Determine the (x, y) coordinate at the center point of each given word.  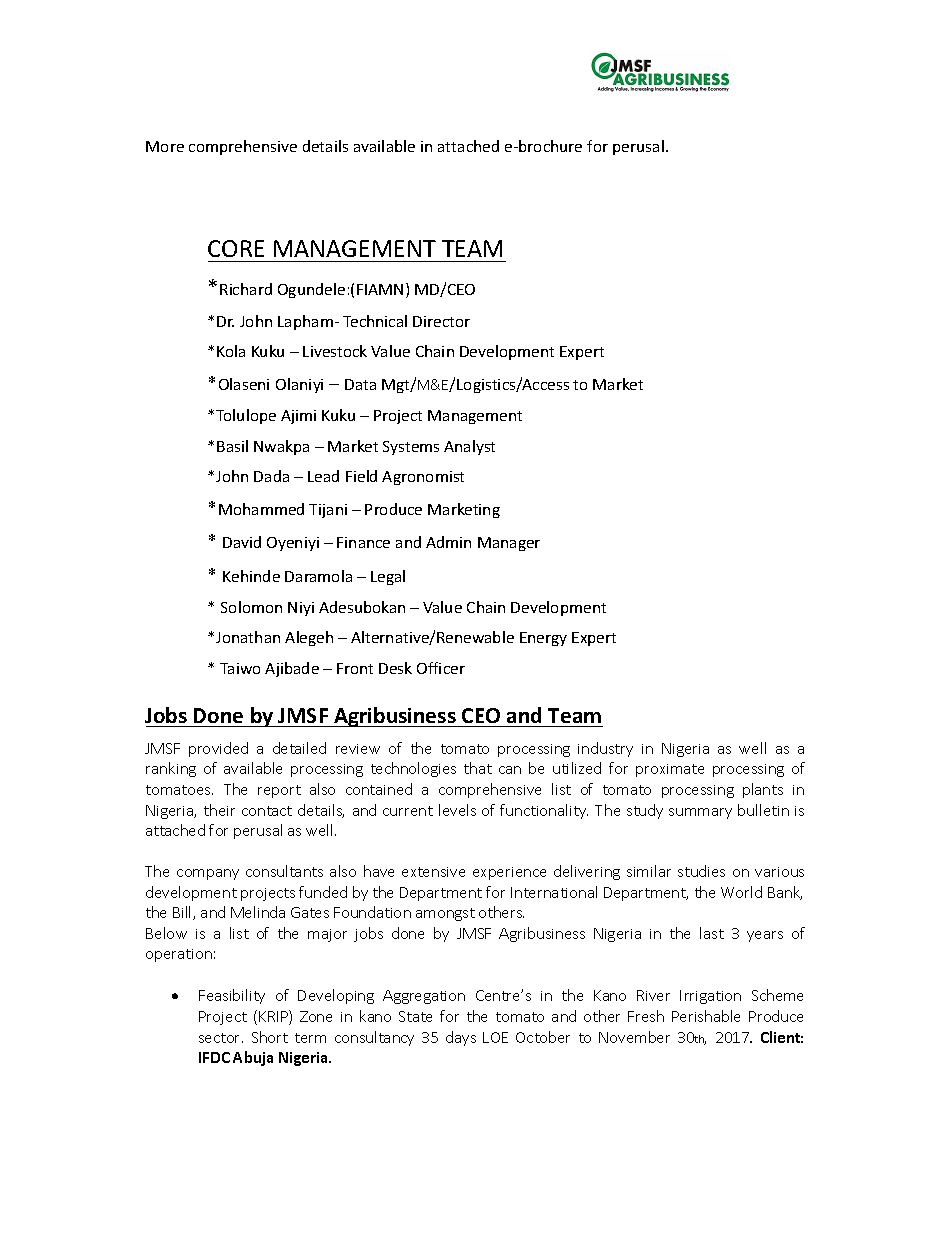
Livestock (335, 351)
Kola (231, 351)
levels (457, 810)
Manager (509, 544)
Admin (448, 542)
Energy (543, 639)
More (165, 146)
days (461, 1038)
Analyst (469, 447)
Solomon (251, 607)
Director (441, 321)
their (219, 810)
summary (700, 813)
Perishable (706, 1016)
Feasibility (232, 996)
